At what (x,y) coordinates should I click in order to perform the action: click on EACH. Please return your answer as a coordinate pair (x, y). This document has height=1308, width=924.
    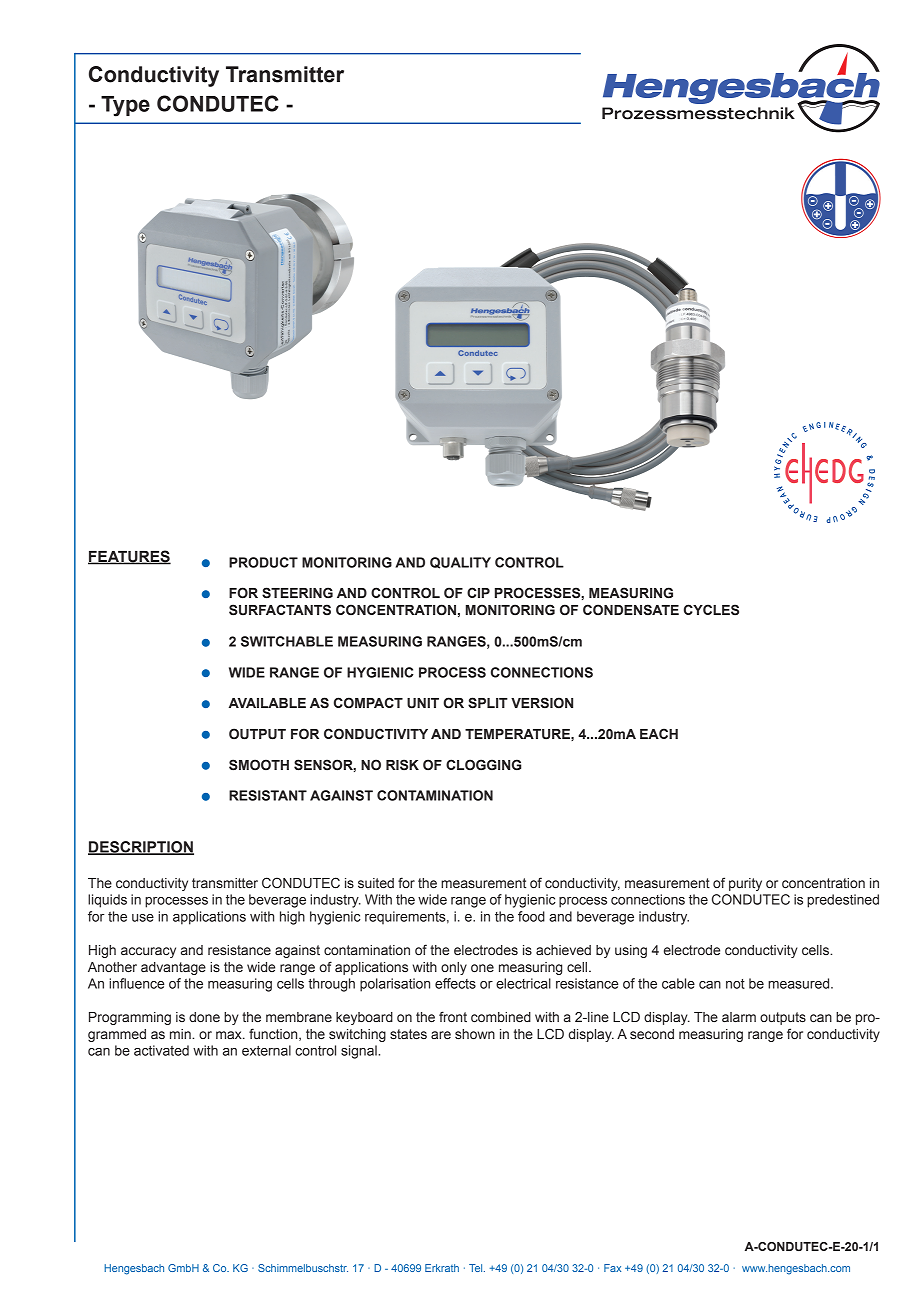
    Looking at the image, I should click on (659, 733).
